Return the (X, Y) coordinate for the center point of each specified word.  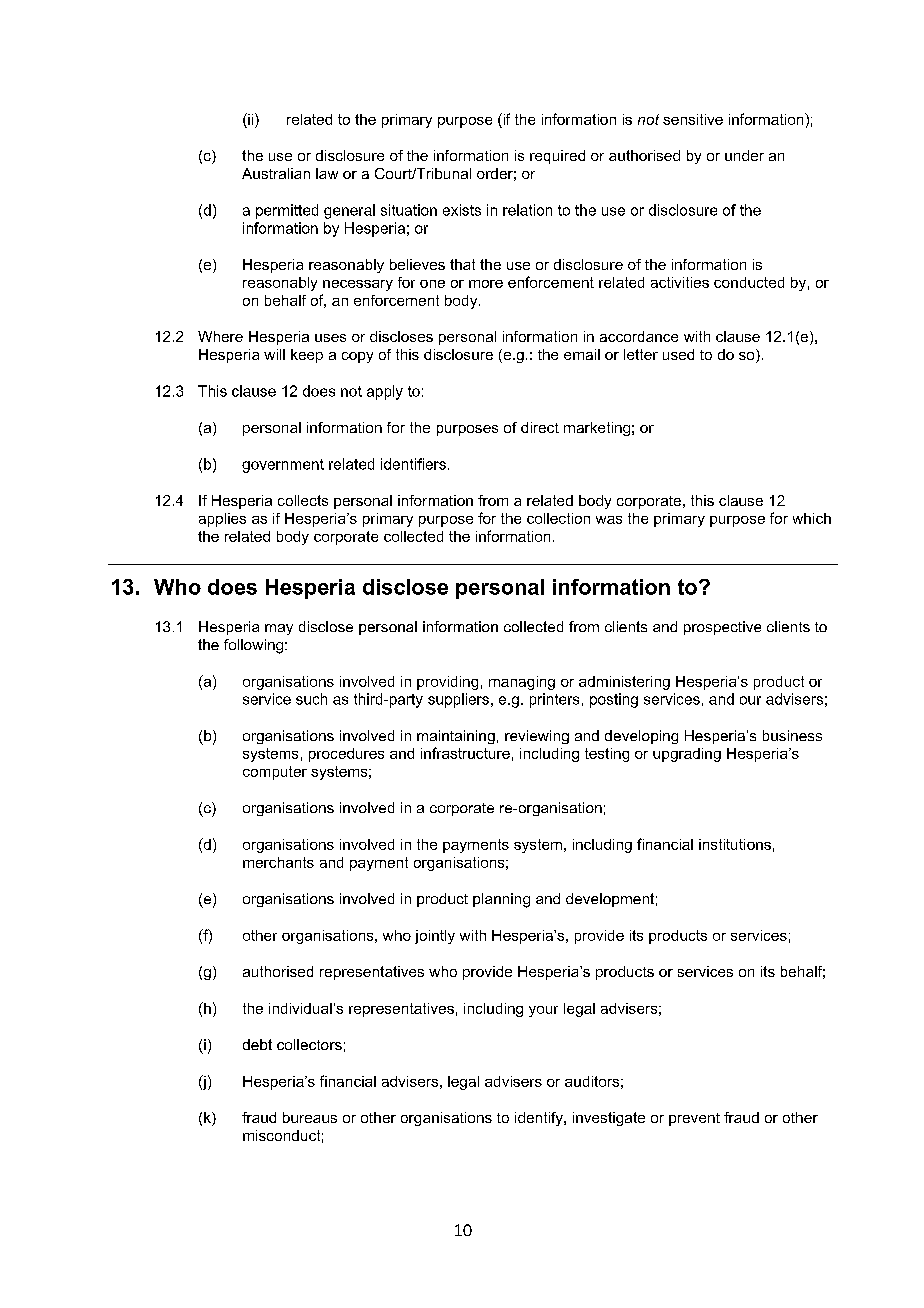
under (744, 155)
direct (540, 427)
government (283, 466)
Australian (276, 173)
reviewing (537, 737)
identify (540, 1119)
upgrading (687, 755)
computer (275, 773)
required (557, 157)
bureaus (310, 1117)
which (812, 518)
